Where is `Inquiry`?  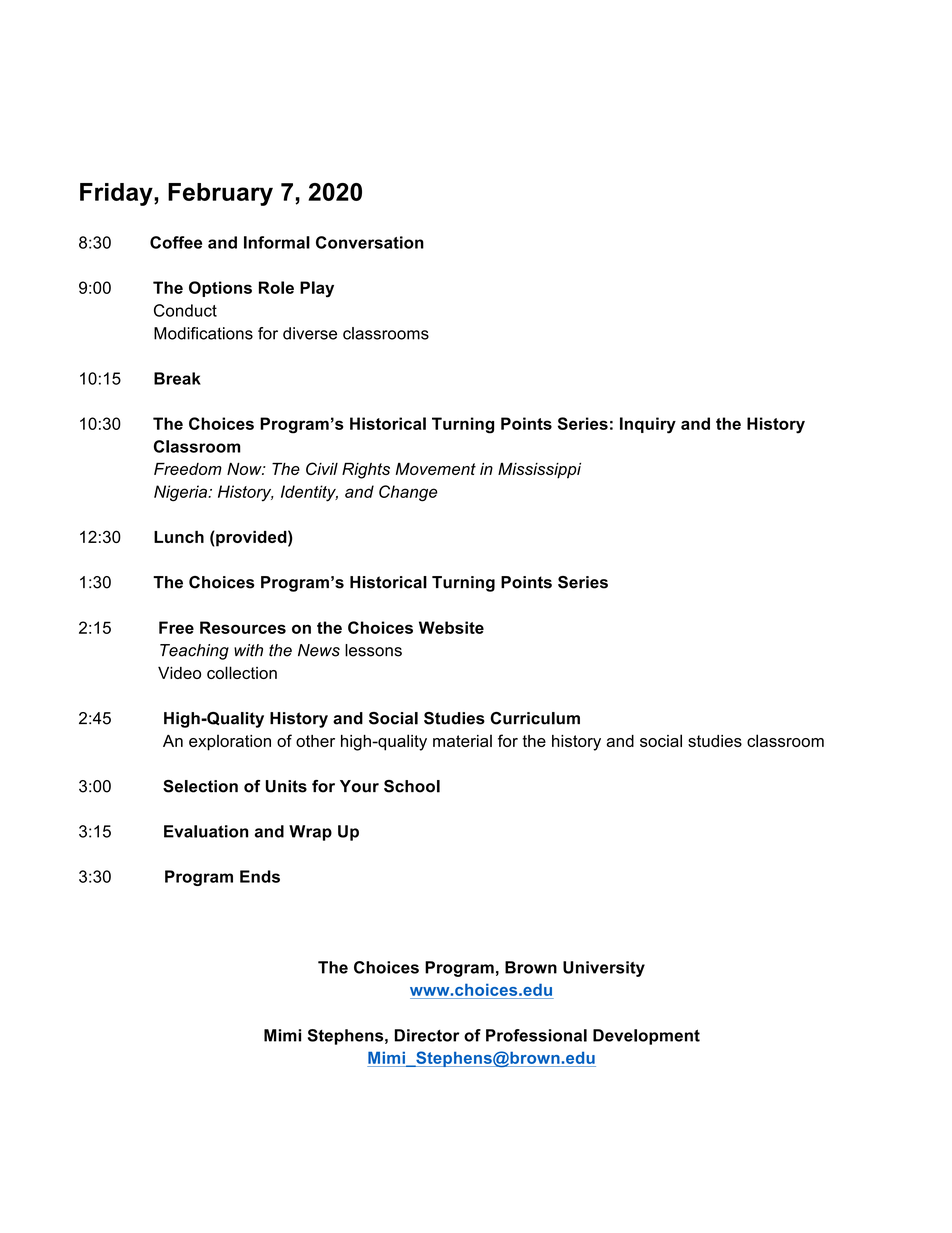
Inquiry is located at coordinates (648, 425).
